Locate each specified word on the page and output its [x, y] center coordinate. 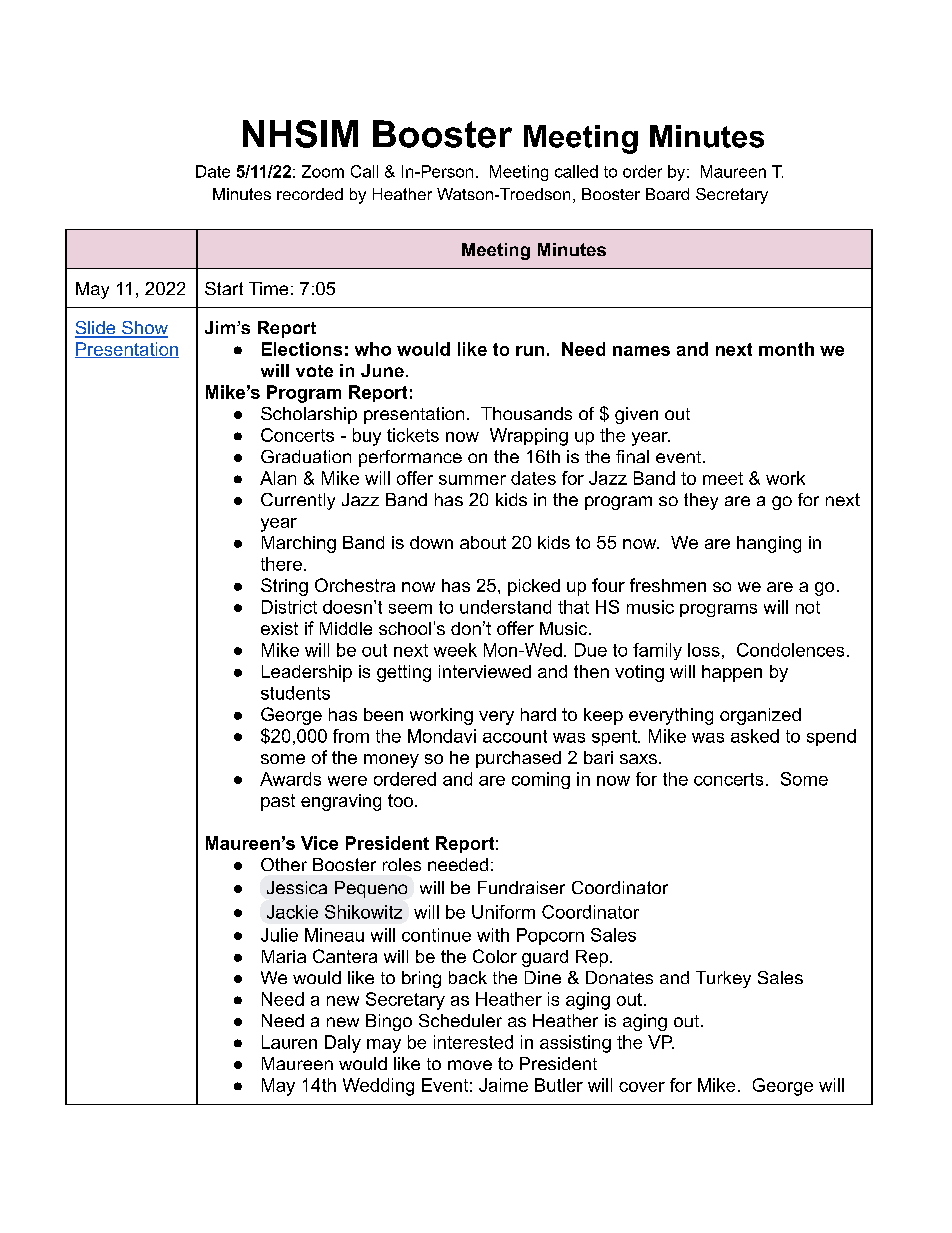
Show [144, 329]
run [530, 351]
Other [284, 864]
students [295, 693]
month [786, 349]
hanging [769, 544]
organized [760, 716]
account [515, 736]
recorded [310, 194]
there [281, 564]
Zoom [323, 171]
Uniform [503, 912]
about [483, 542]
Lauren [289, 1042]
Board [667, 194]
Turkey [723, 979]
